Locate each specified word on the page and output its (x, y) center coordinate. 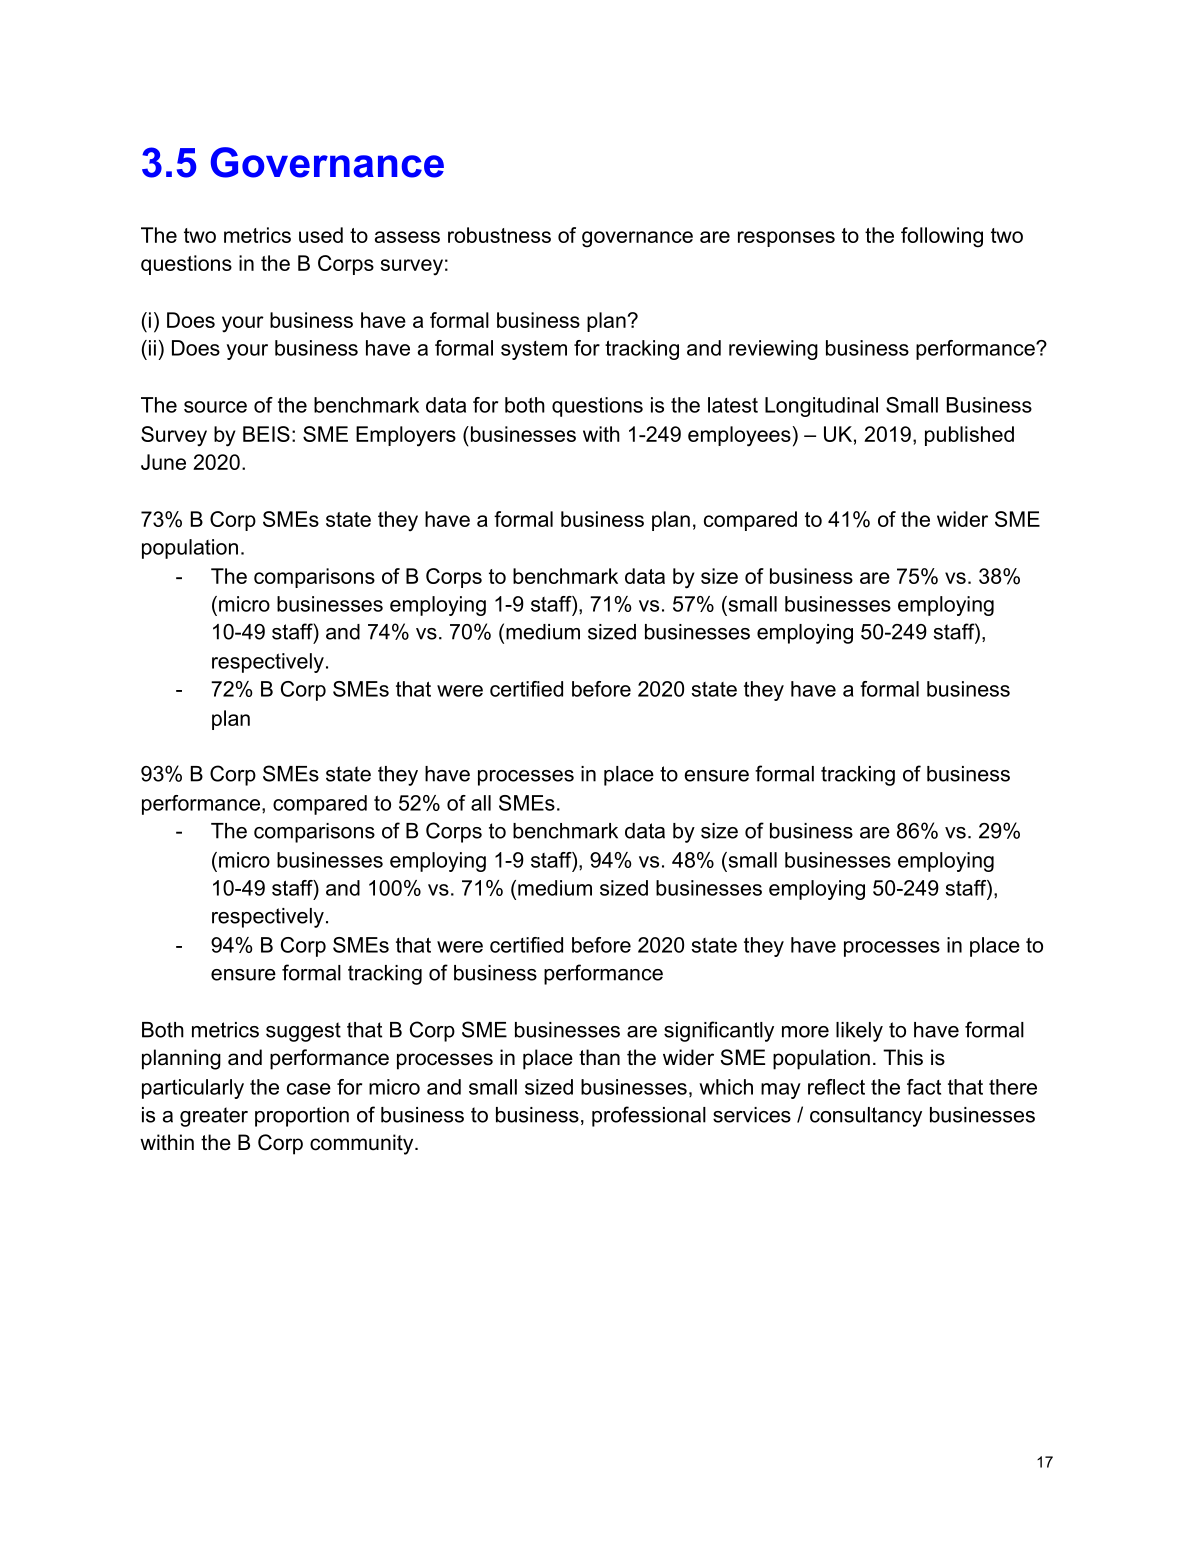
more (805, 1032)
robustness (499, 235)
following (942, 237)
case (309, 1089)
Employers (406, 436)
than (599, 1057)
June (163, 462)
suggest (303, 1032)
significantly (719, 1031)
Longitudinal (821, 407)
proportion (302, 1117)
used (321, 235)
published (969, 436)
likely (859, 1032)
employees (739, 436)
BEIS (266, 434)
